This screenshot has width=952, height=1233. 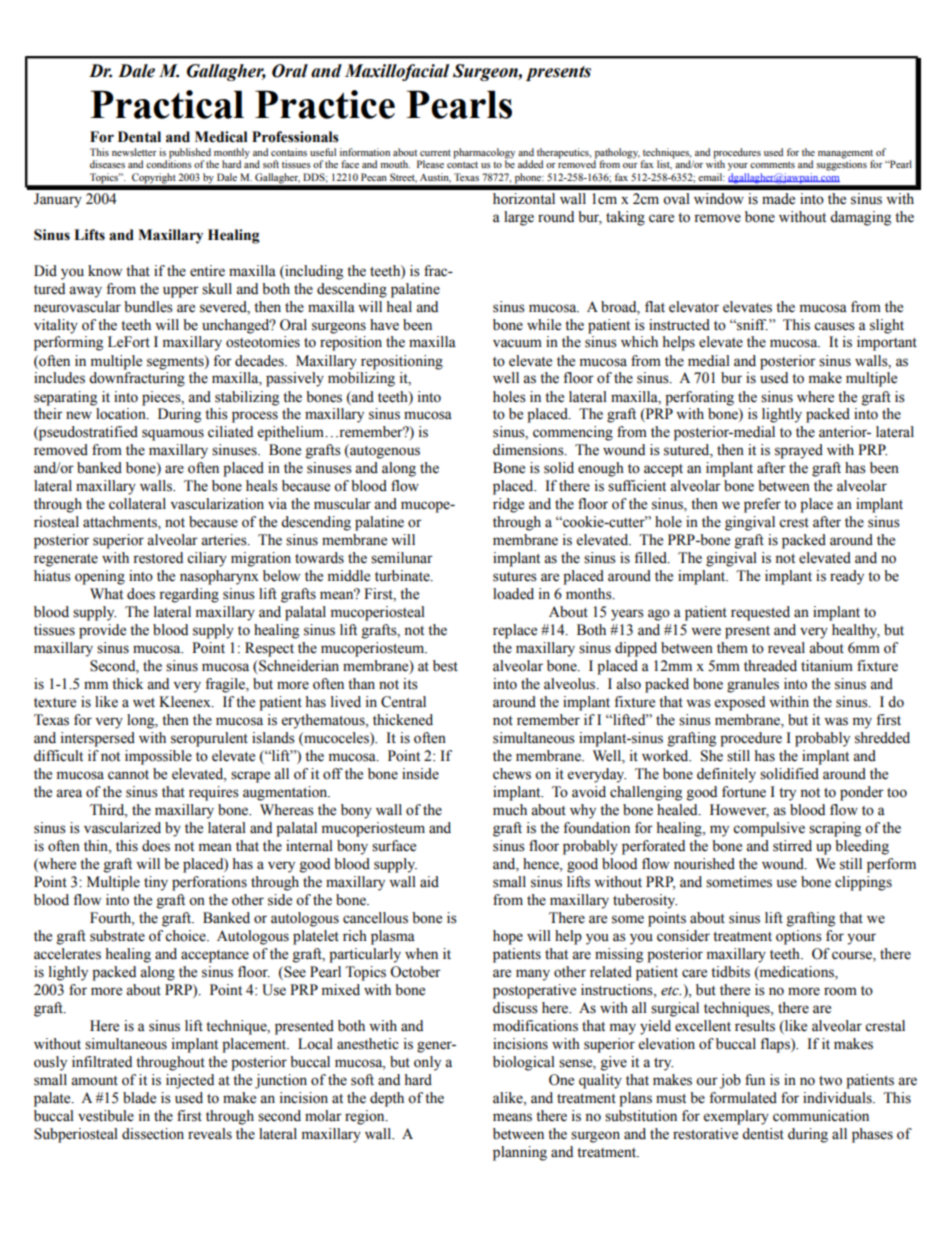 What do you see at coordinates (517, 343) in the screenshot?
I see `vacuum` at bounding box center [517, 343].
